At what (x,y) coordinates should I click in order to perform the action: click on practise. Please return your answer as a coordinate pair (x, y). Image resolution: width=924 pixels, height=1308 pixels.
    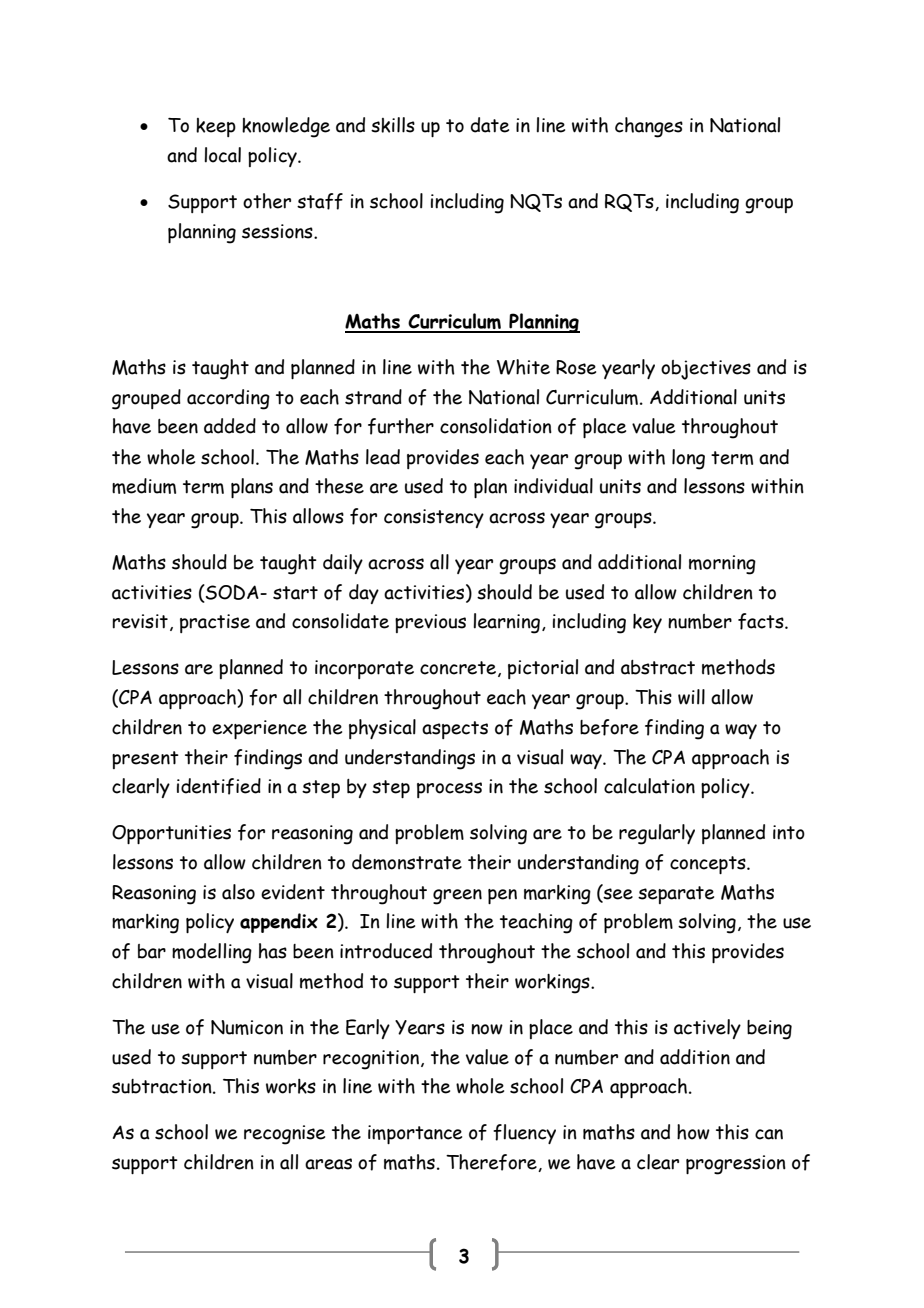
    Looking at the image, I should click on (215, 623).
